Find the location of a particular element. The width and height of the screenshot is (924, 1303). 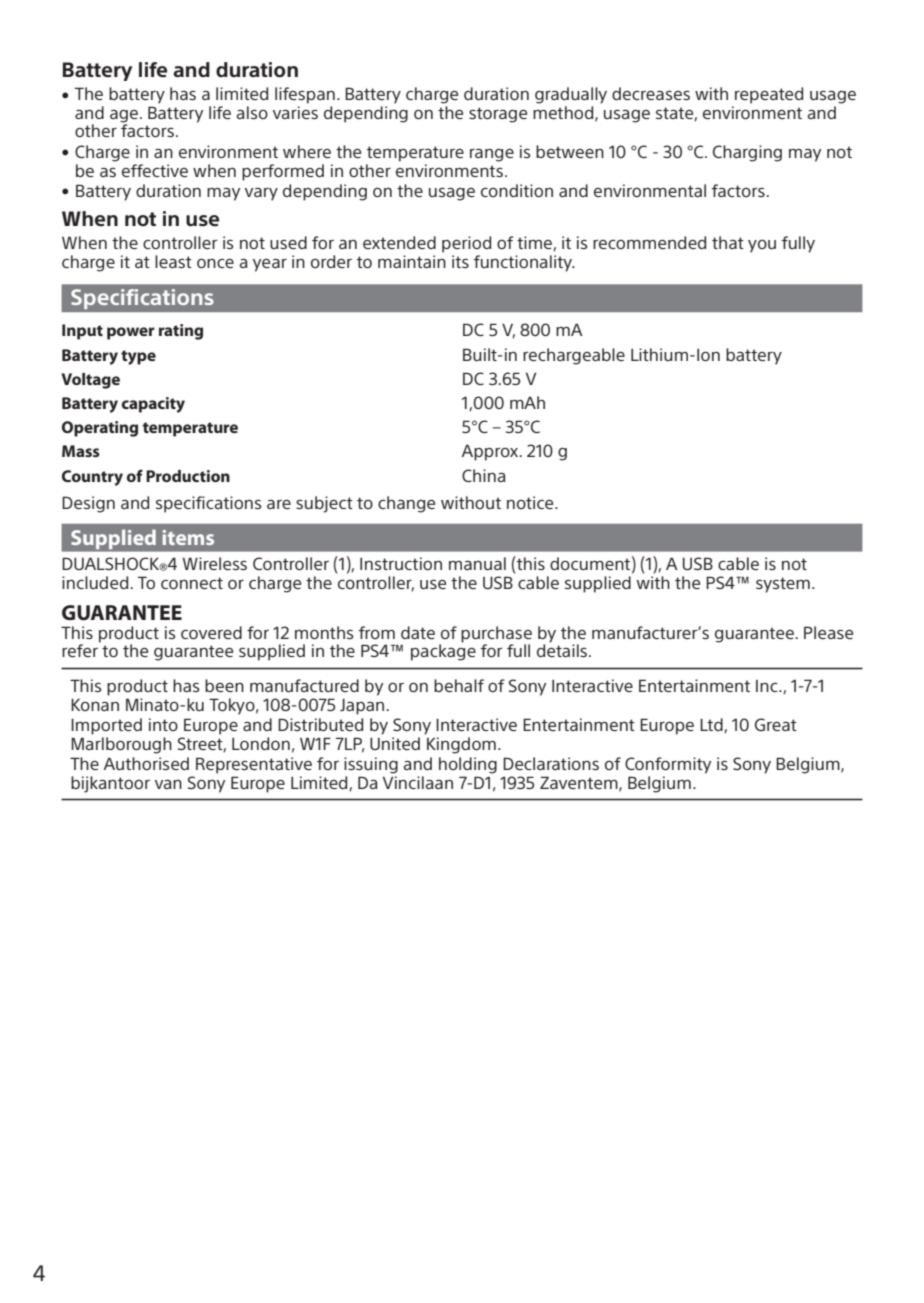

you is located at coordinates (762, 246).
